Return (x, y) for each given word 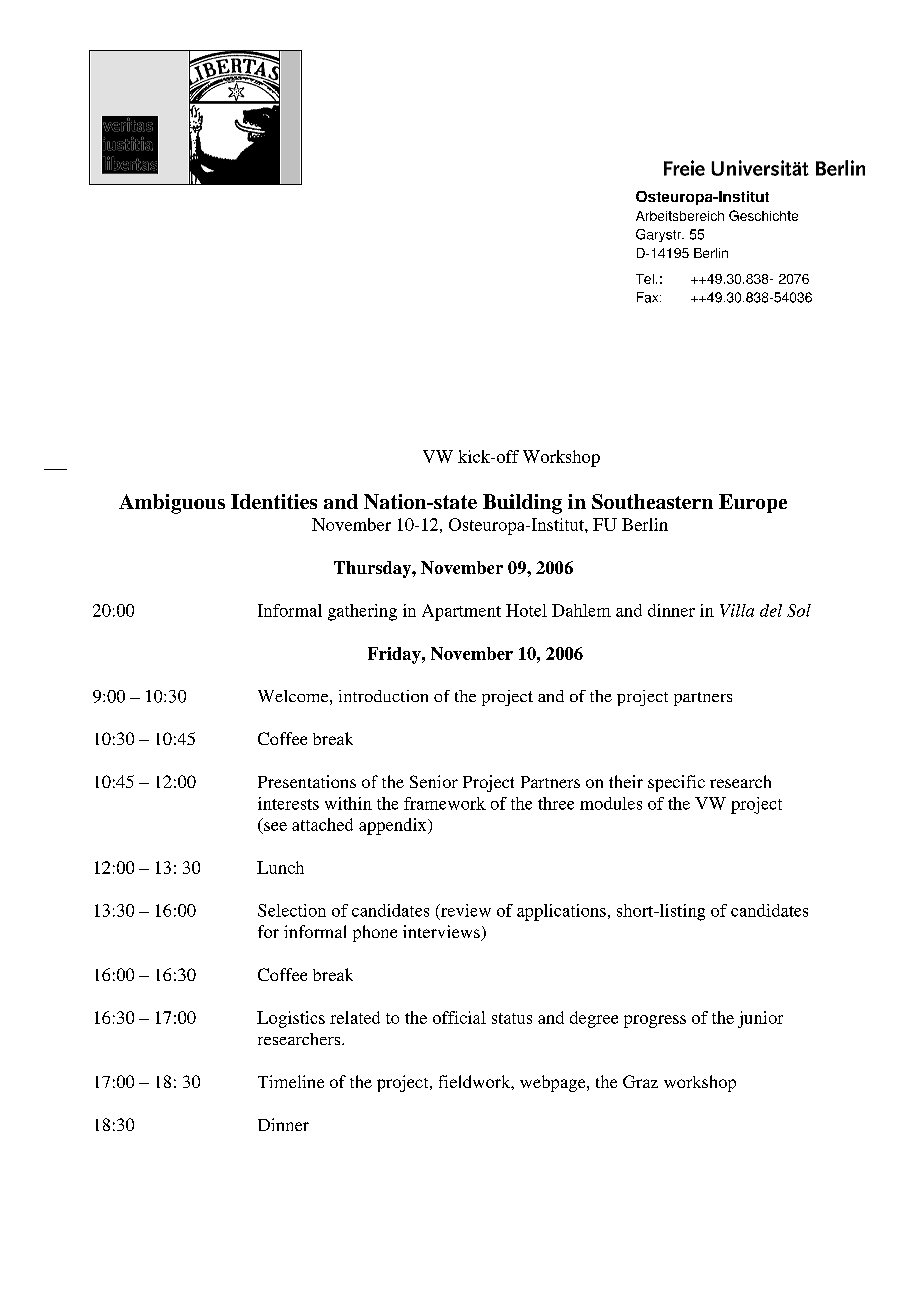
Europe (753, 503)
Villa (737, 610)
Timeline (291, 1081)
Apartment (461, 612)
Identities (274, 501)
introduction (383, 696)
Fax (649, 297)
